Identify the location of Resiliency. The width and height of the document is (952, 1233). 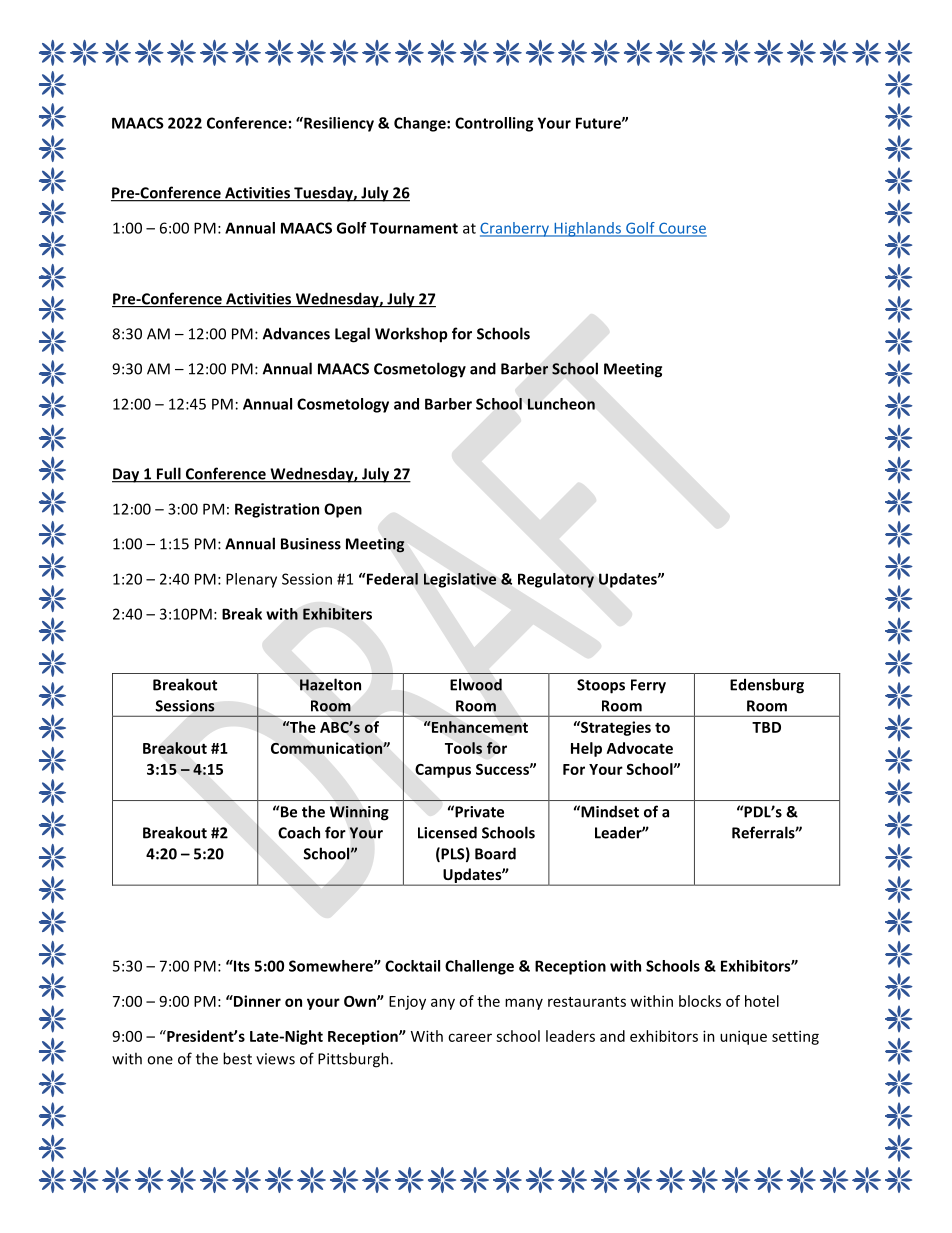
(338, 124).
